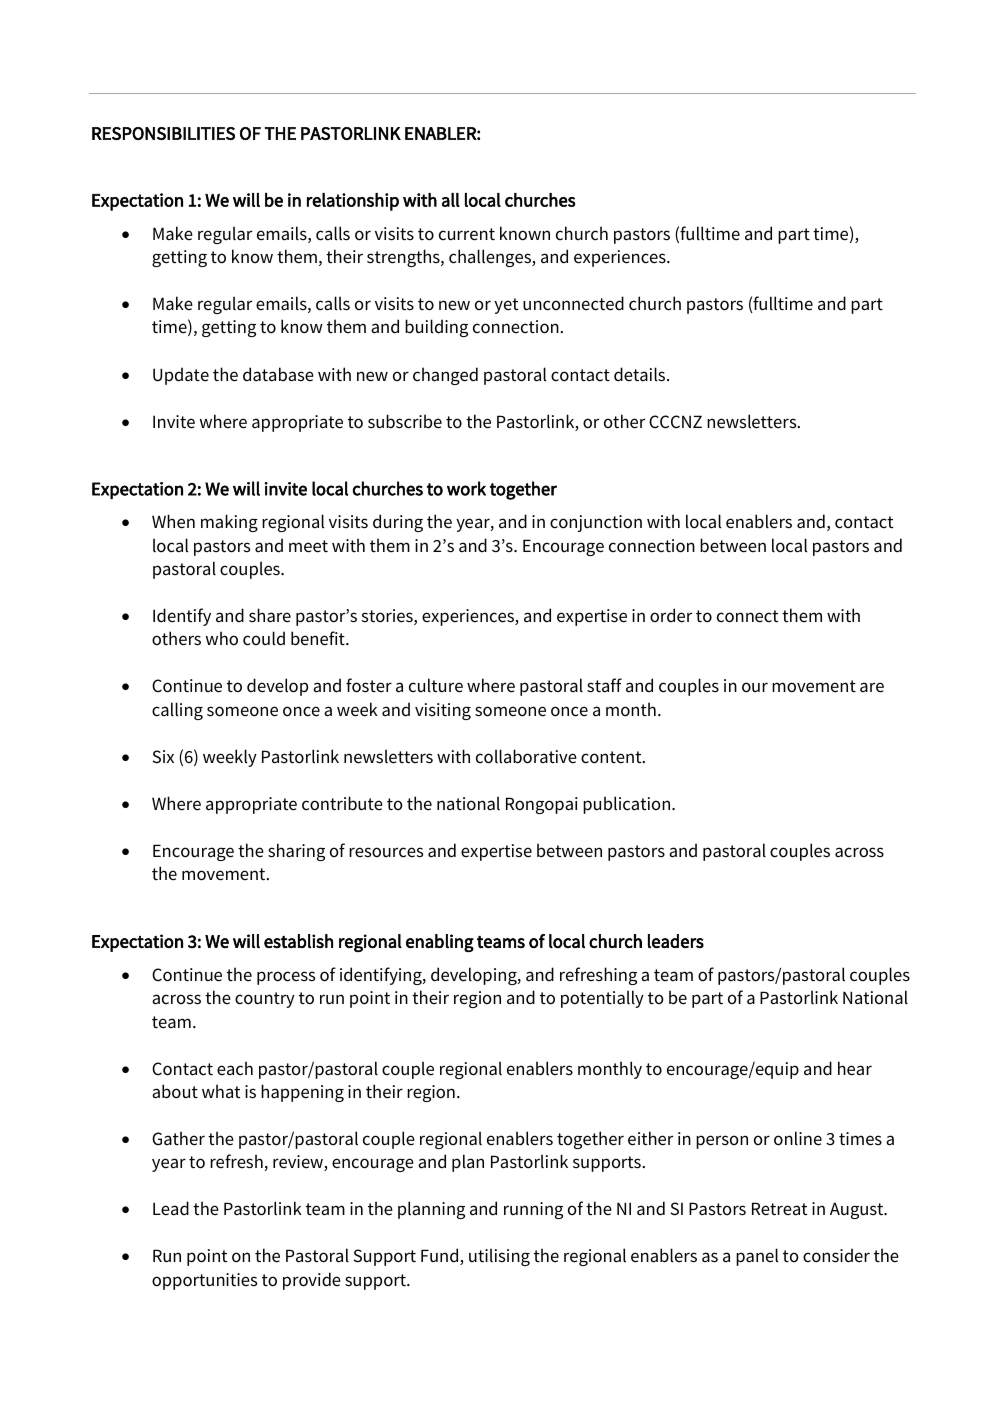 This screenshot has height=1420, width=1004. Describe the element at coordinates (499, 1257) in the screenshot. I see `utilising` at that location.
